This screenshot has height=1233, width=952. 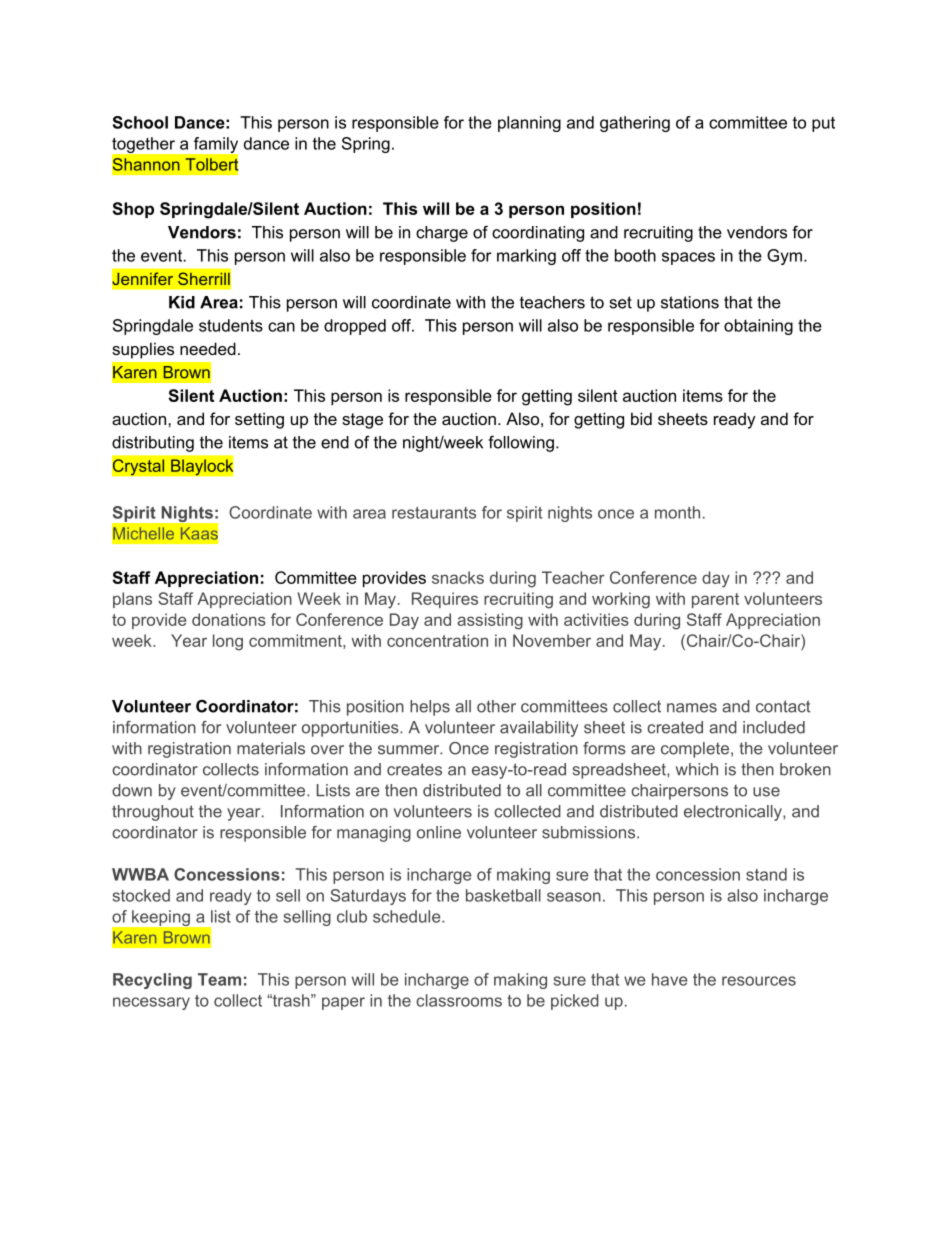 I want to click on setting, so click(x=259, y=420).
